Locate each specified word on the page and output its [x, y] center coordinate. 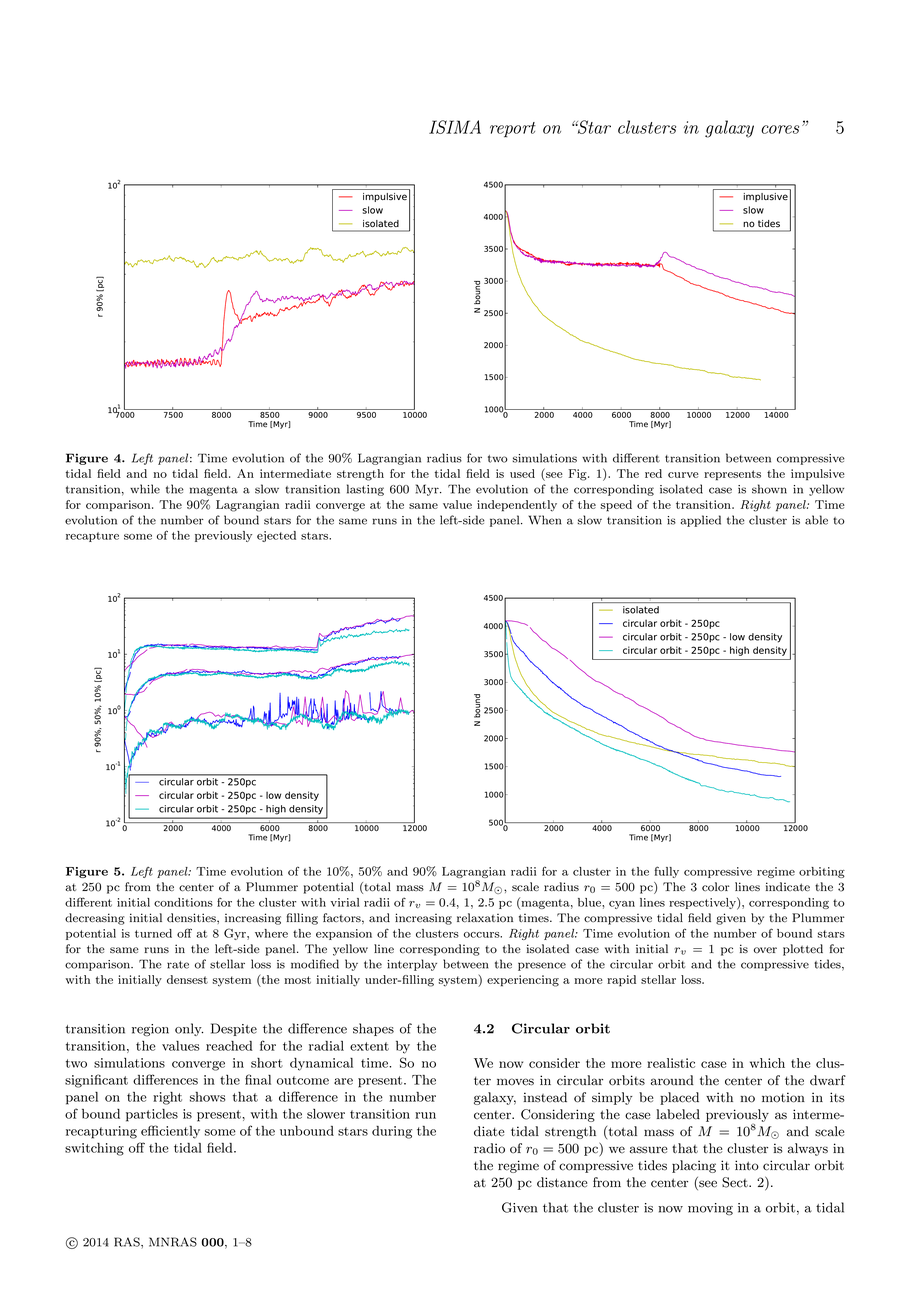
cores [780, 129]
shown [769, 489]
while [145, 489]
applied [701, 521]
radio [489, 1148]
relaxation [485, 917]
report [513, 130]
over [765, 950]
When [545, 520]
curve [683, 475]
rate [178, 965]
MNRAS [173, 1242]
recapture [92, 537]
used [522, 473]
